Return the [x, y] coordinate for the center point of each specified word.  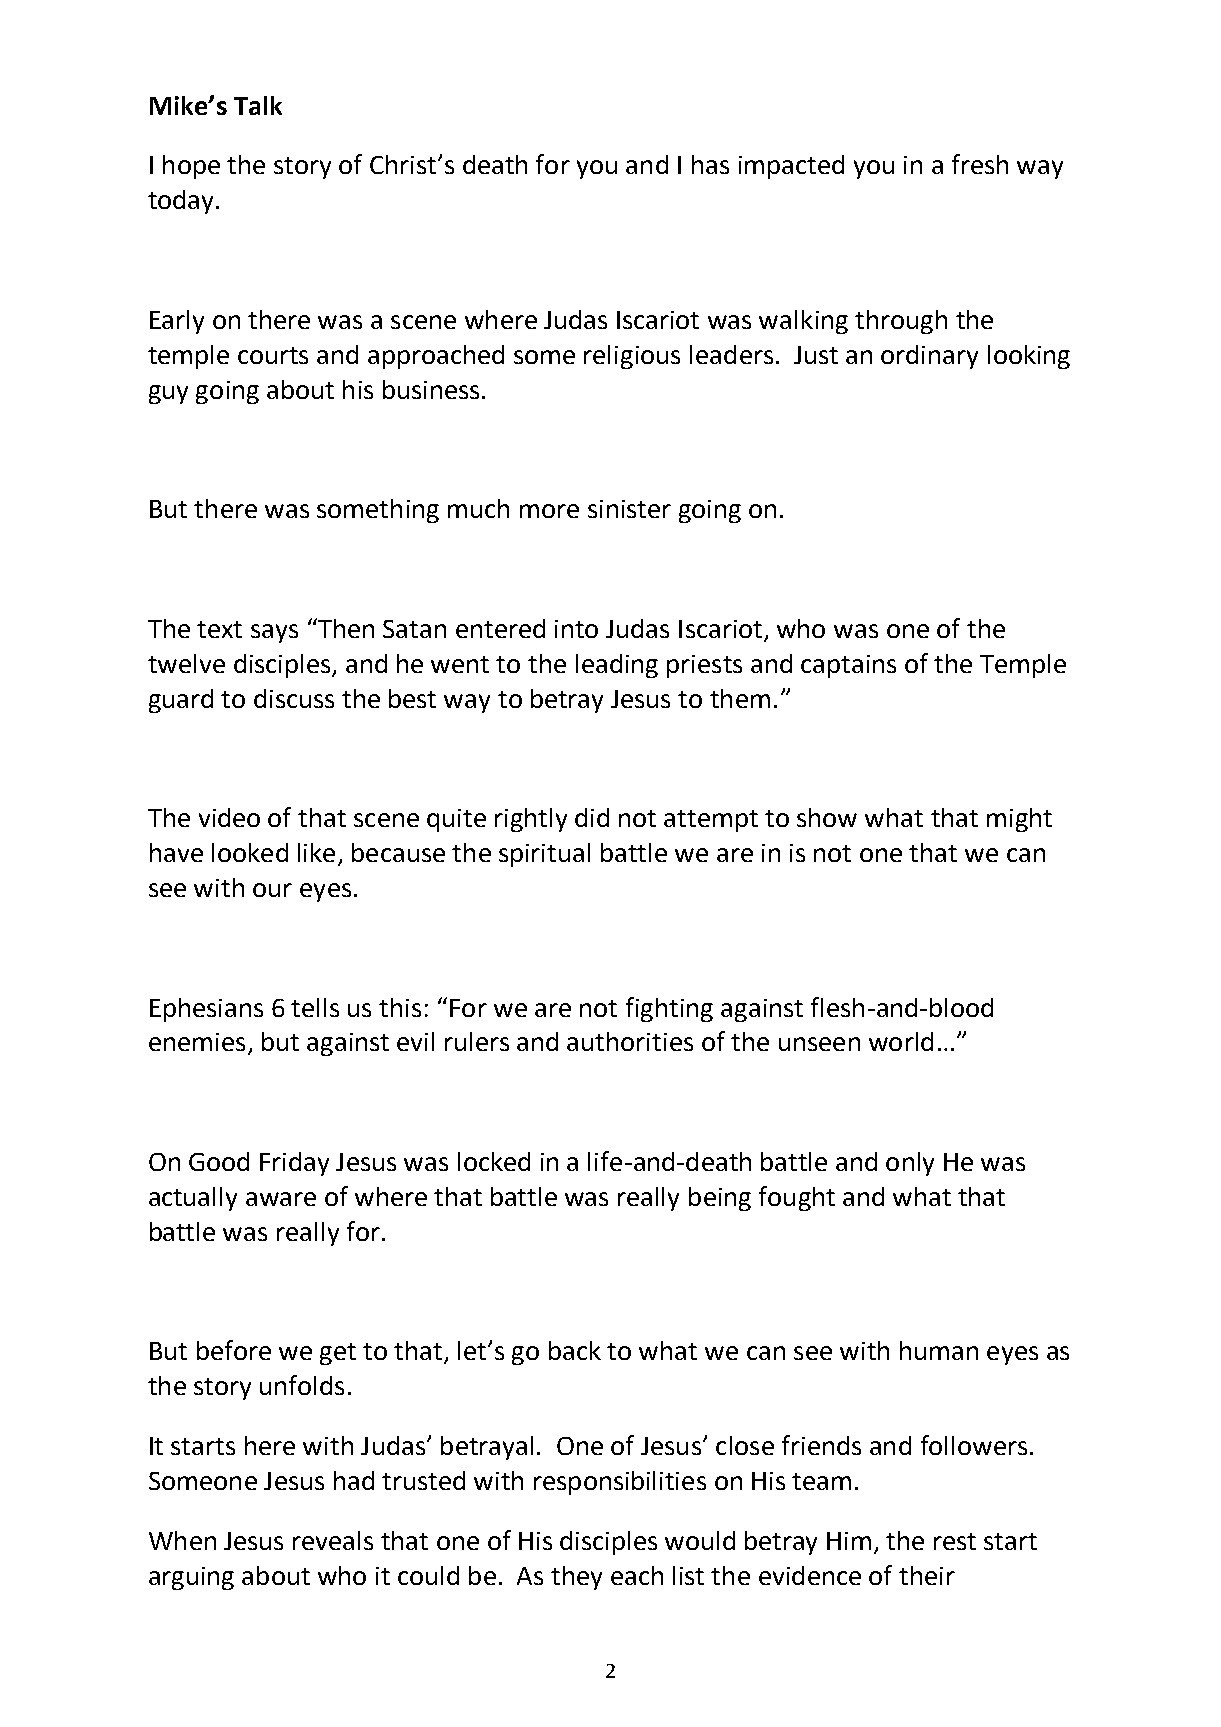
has [710, 164]
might [1019, 820]
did [592, 817]
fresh [980, 164]
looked [250, 852]
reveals [333, 1540]
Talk [258, 105]
